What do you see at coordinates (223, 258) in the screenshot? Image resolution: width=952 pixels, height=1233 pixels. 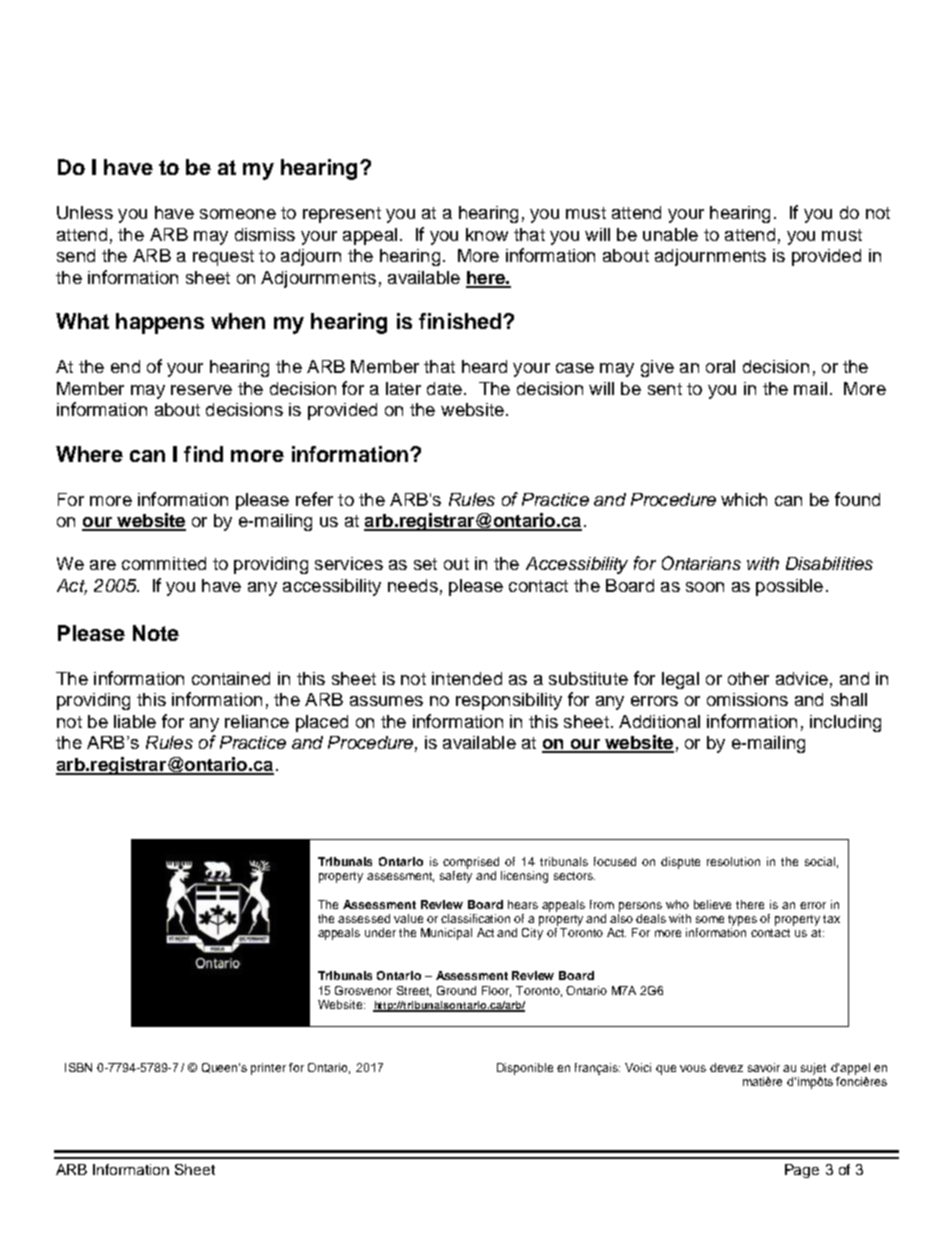 I see `request` at bounding box center [223, 258].
